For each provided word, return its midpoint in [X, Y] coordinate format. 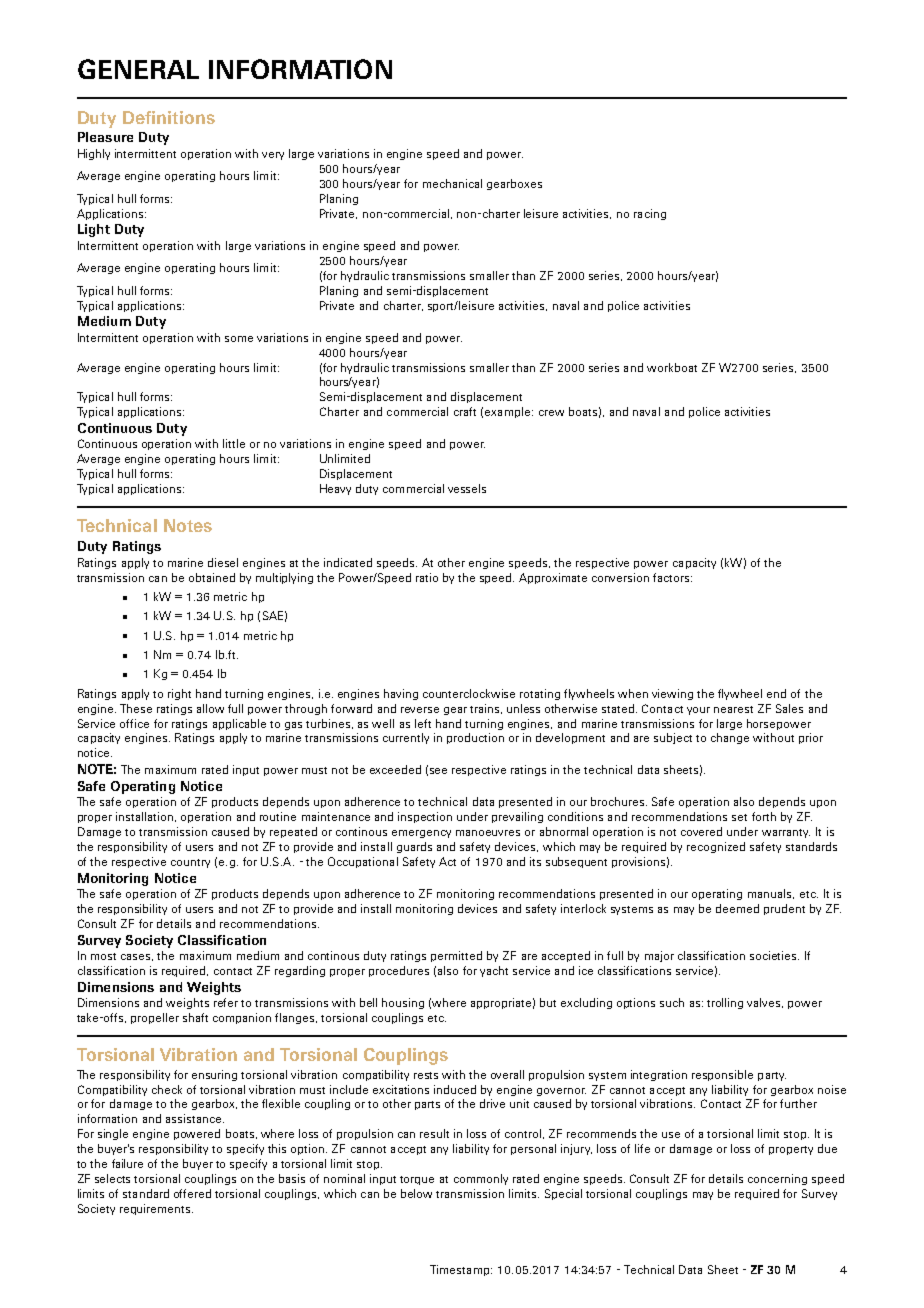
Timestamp [461, 1270]
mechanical [452, 183]
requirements [156, 1209]
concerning [777, 1179]
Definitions [169, 117]
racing [650, 214]
